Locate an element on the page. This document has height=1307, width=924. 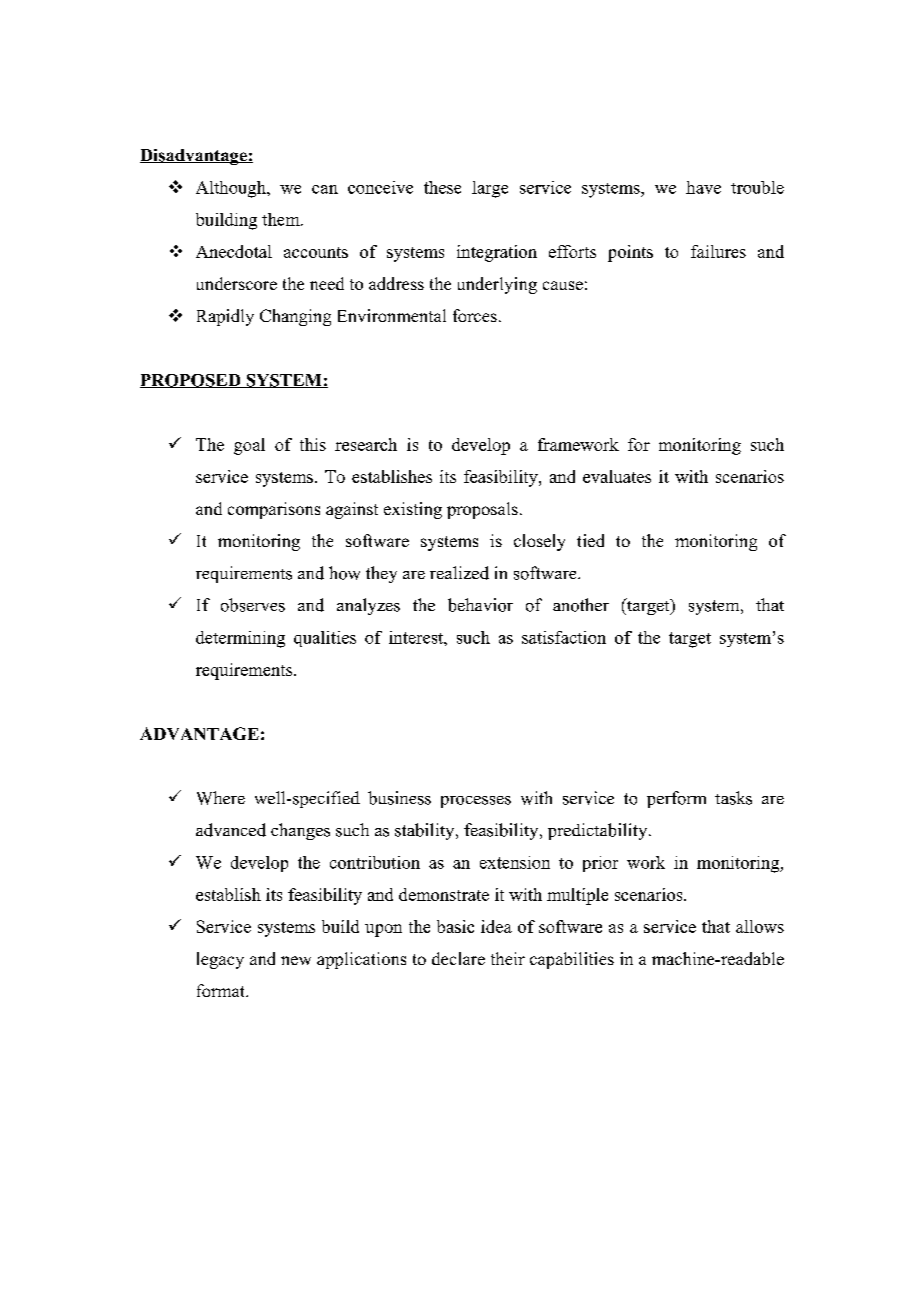
proposals is located at coordinates (482, 510).
